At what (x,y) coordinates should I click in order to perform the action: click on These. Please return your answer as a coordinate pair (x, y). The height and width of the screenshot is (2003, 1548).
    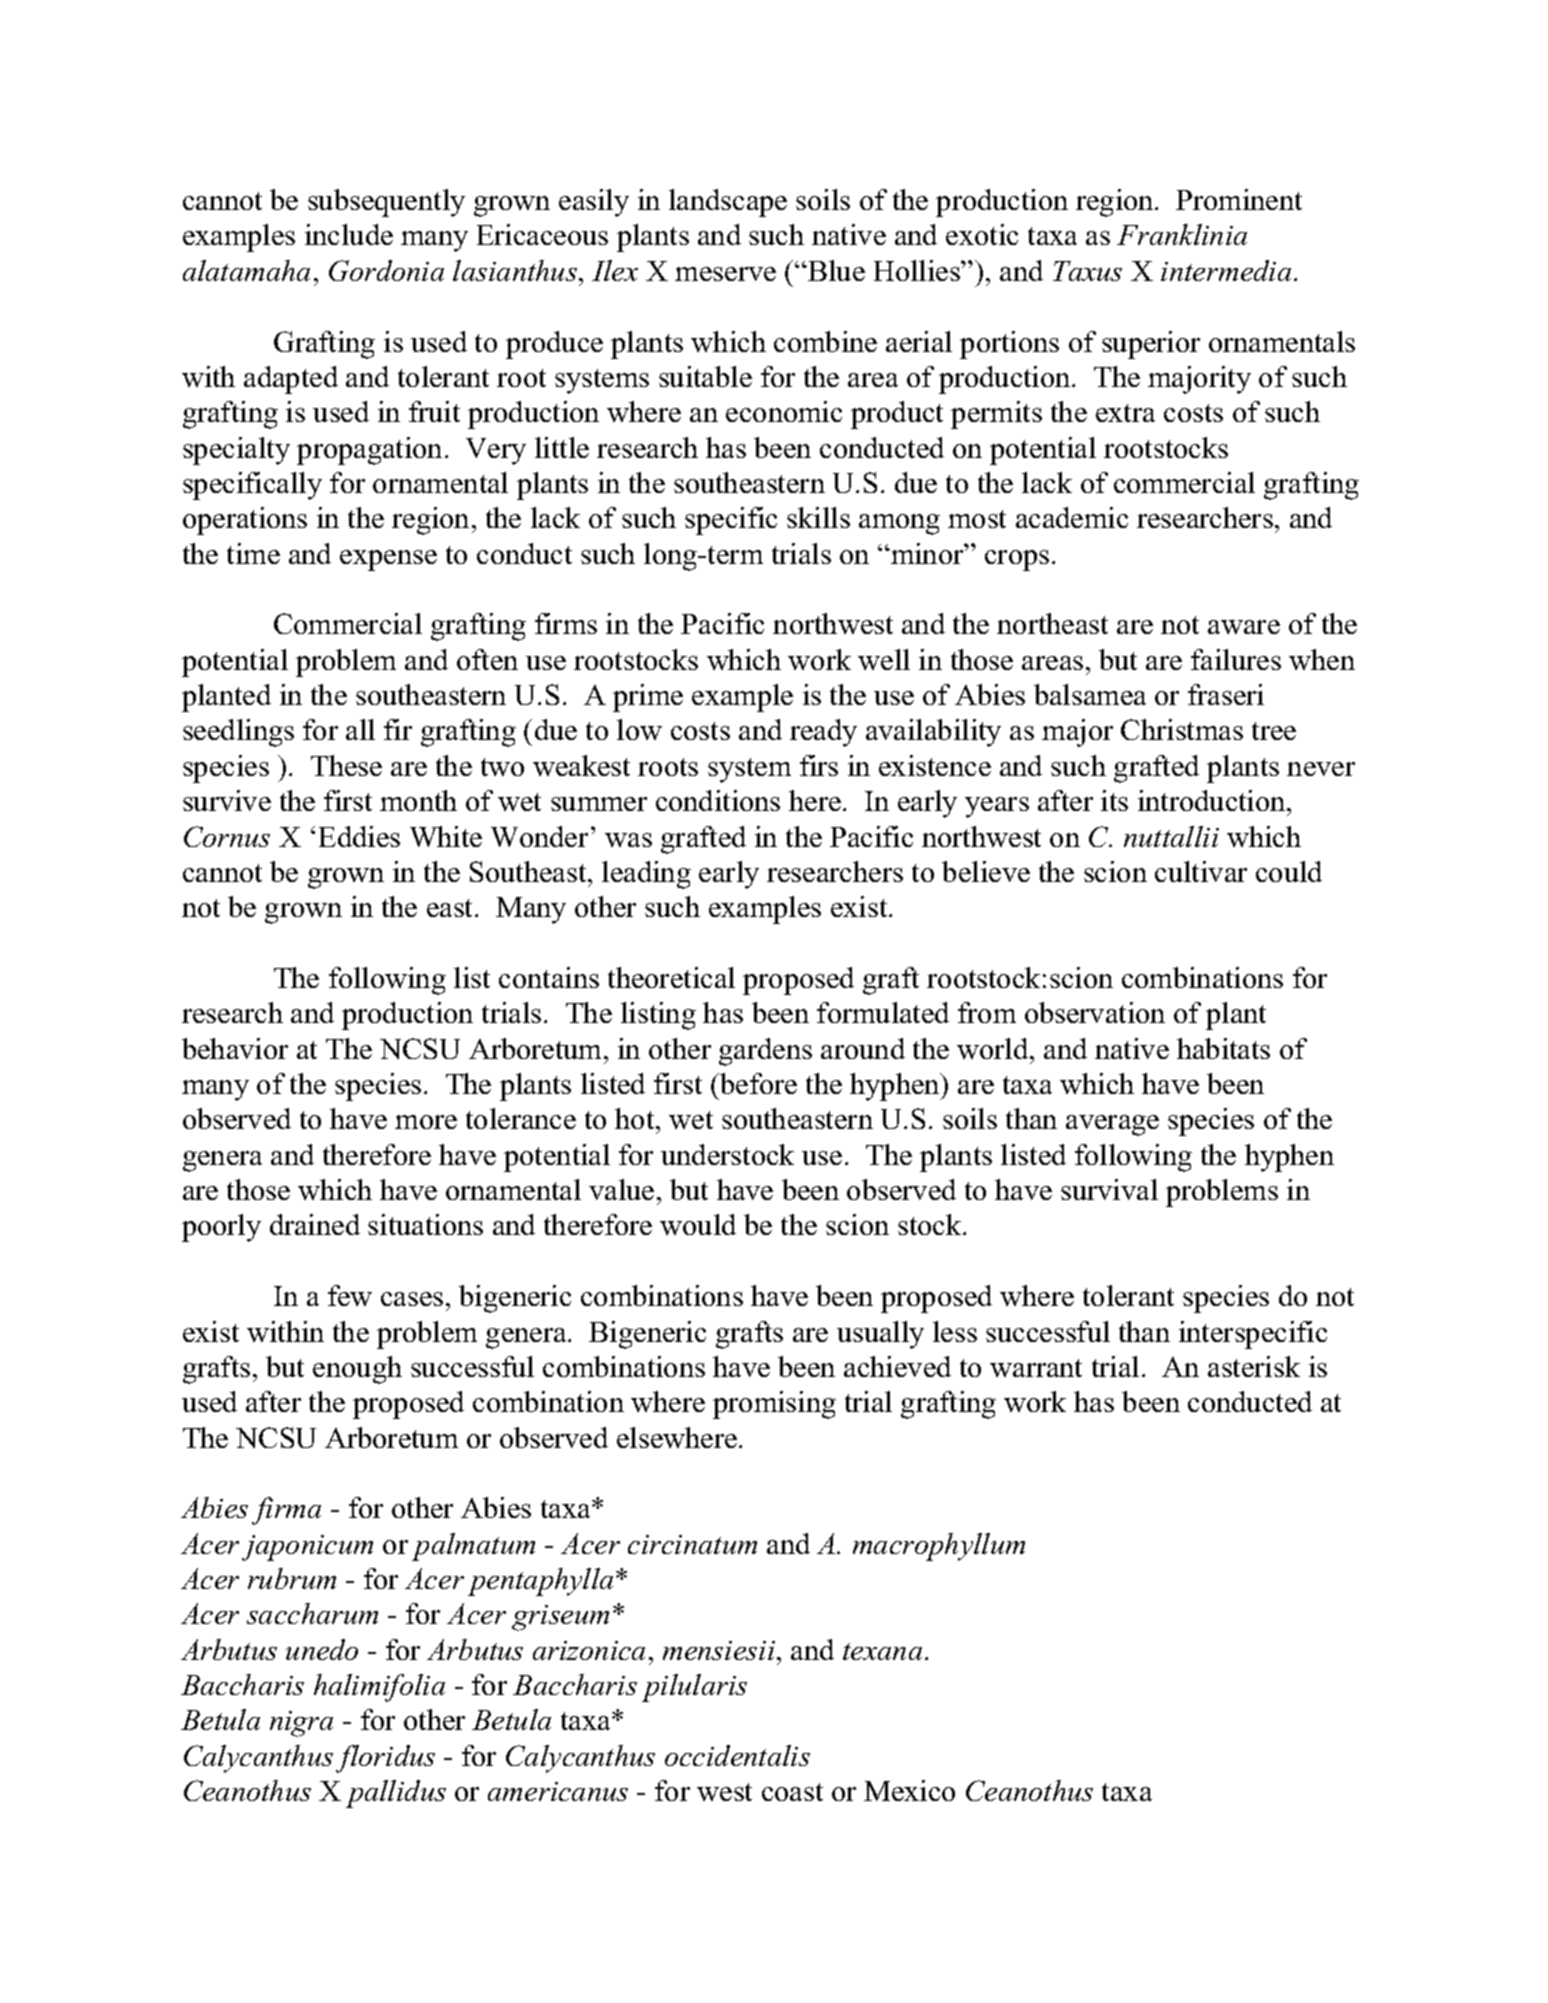
    Looking at the image, I should click on (346, 765).
